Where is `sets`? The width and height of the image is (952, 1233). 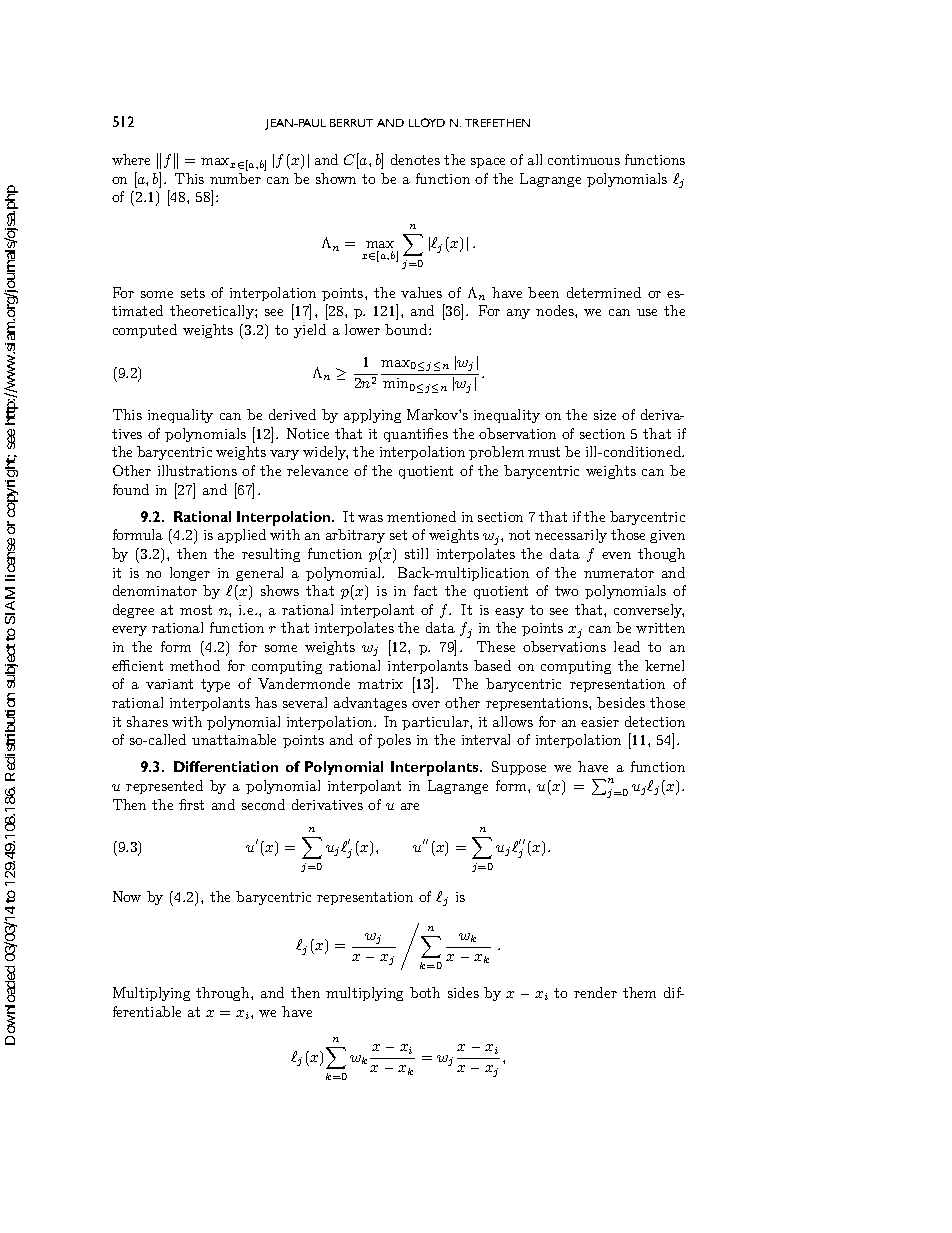 sets is located at coordinates (193, 293).
